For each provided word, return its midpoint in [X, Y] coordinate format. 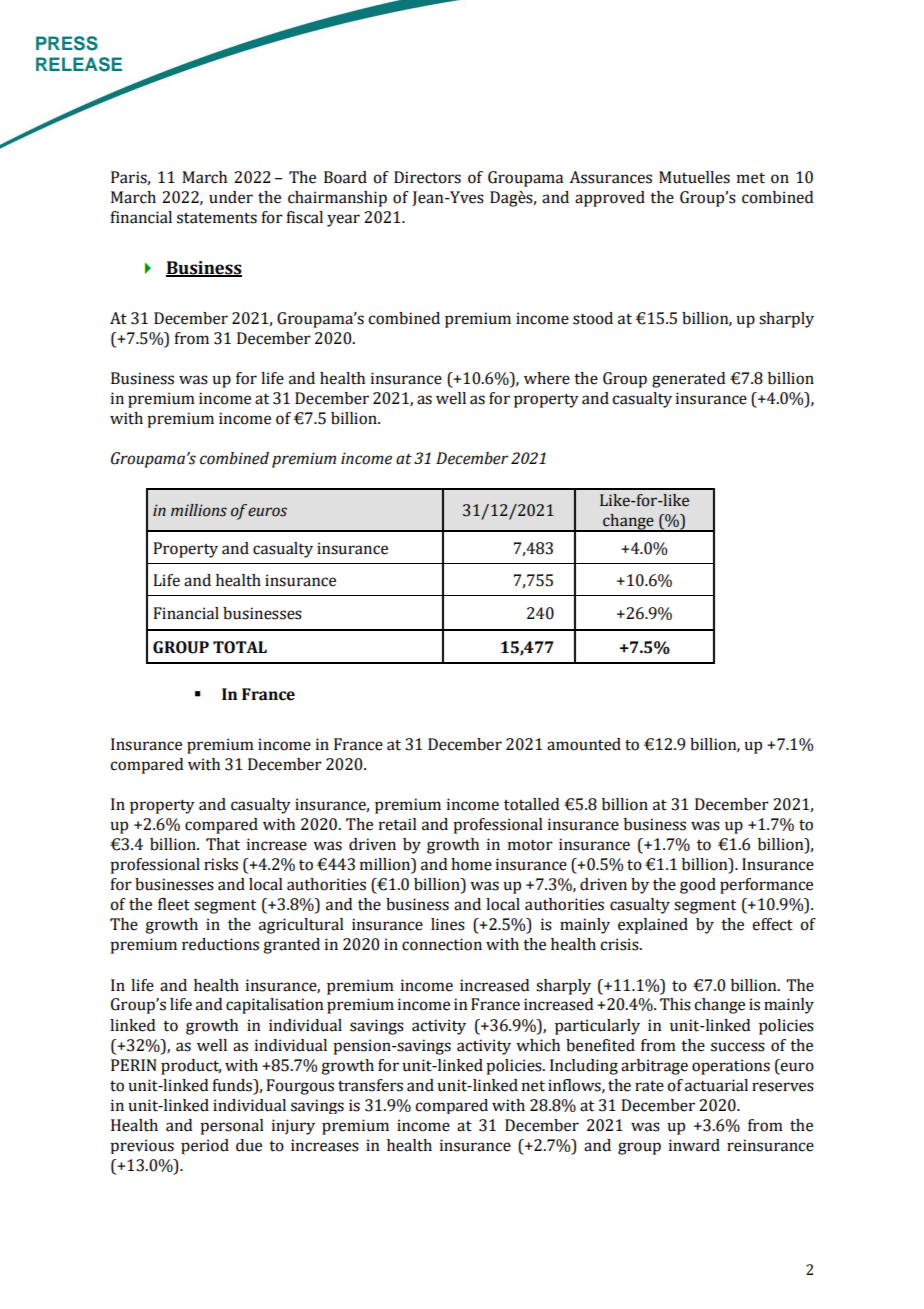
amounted [584, 744]
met [751, 178]
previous [142, 1146]
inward [694, 1145]
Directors [427, 177]
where [547, 378]
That [223, 844]
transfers [370, 1085]
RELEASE [79, 64]
